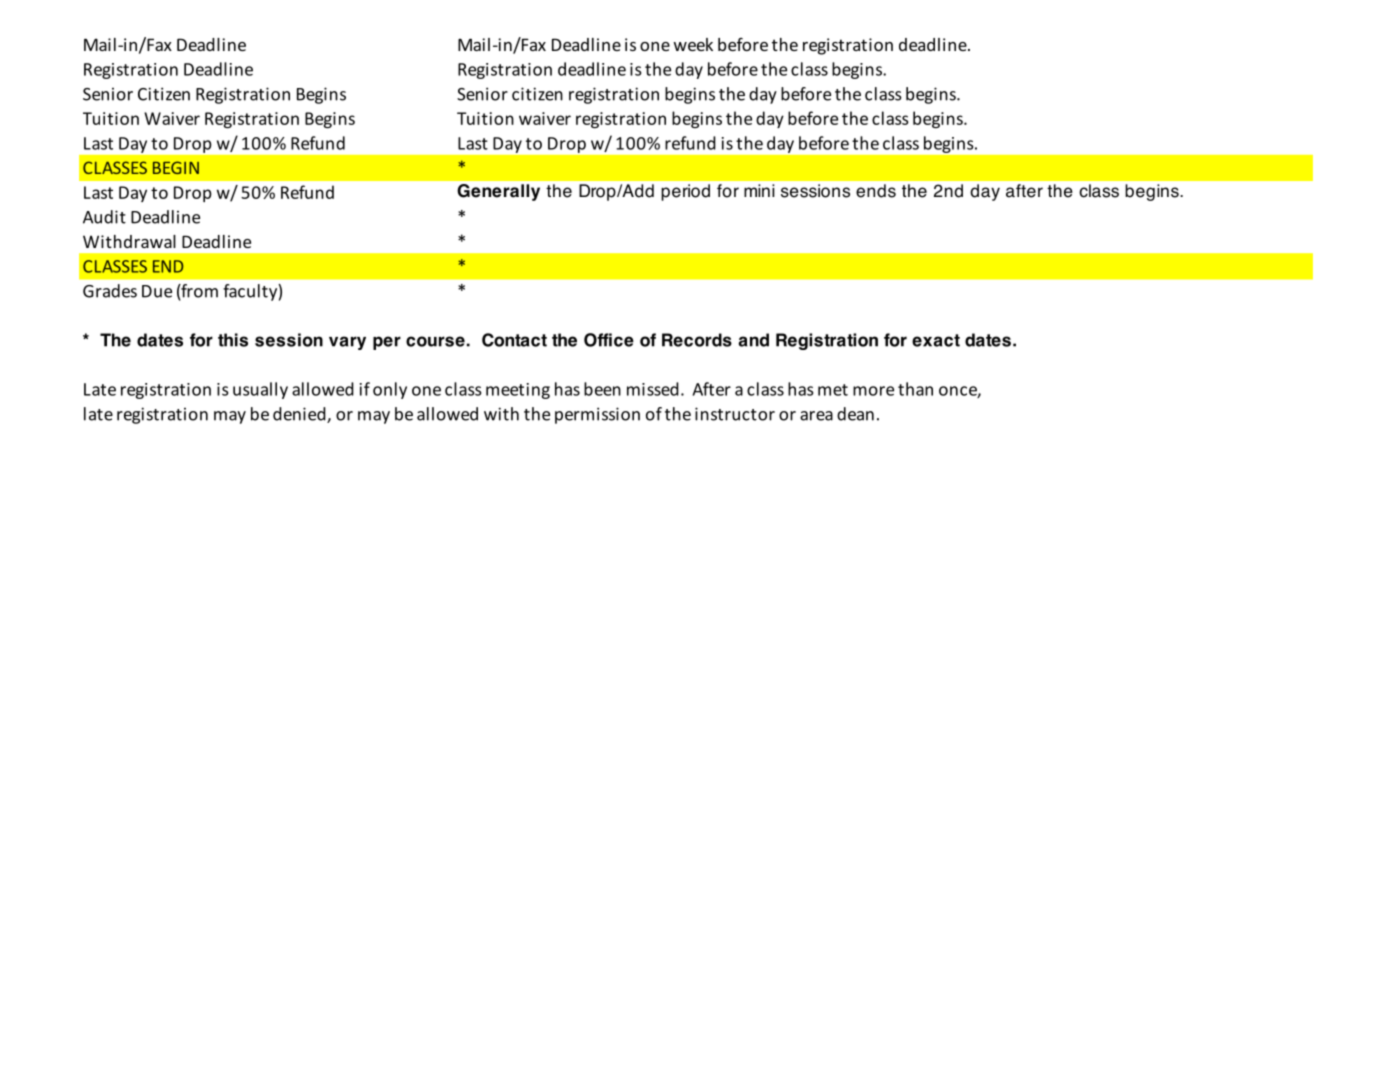 This document has width=1392, height=1076. Describe the element at coordinates (936, 340) in the document. I see `exact` at that location.
